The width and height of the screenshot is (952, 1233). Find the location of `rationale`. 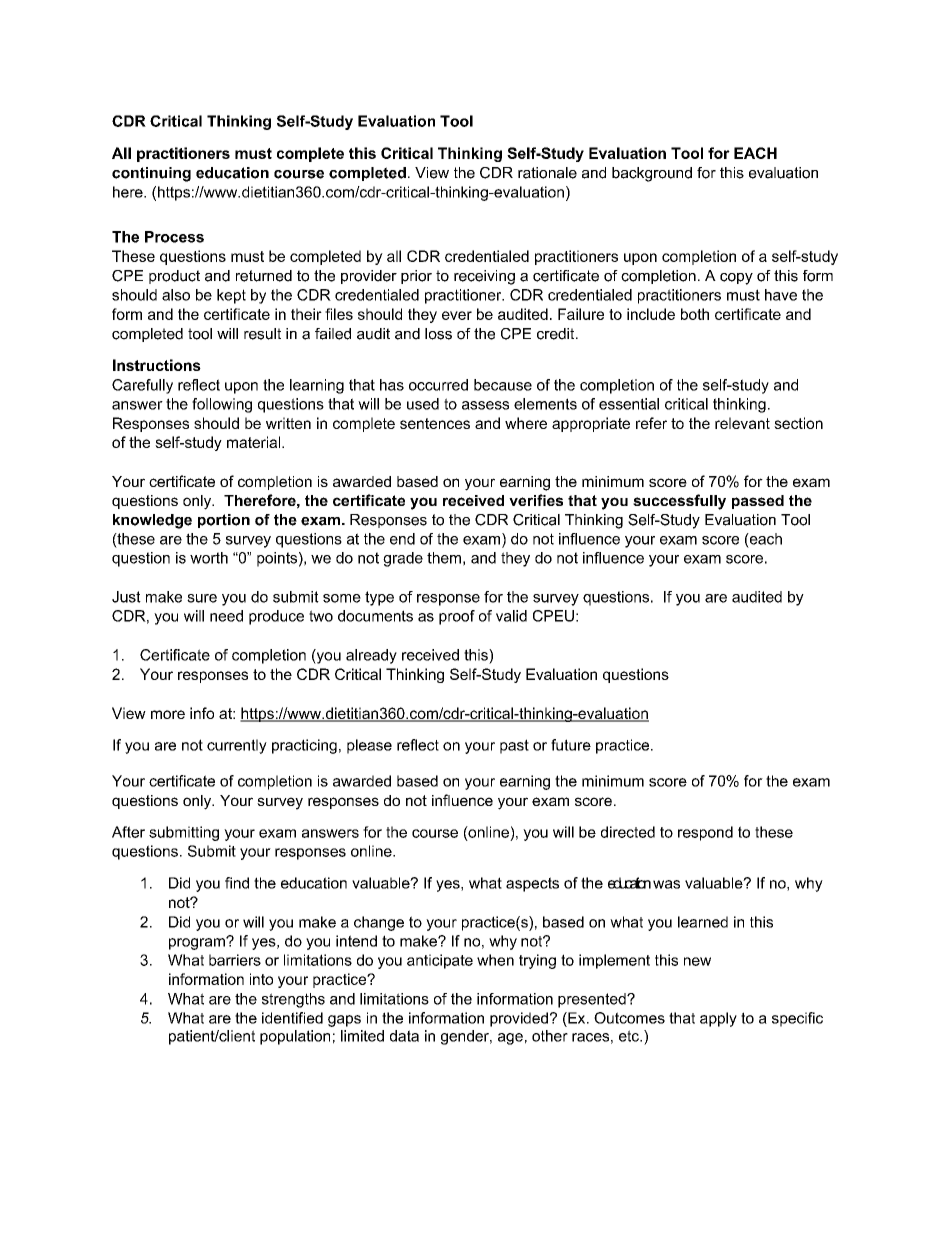

rationale is located at coordinates (547, 173).
